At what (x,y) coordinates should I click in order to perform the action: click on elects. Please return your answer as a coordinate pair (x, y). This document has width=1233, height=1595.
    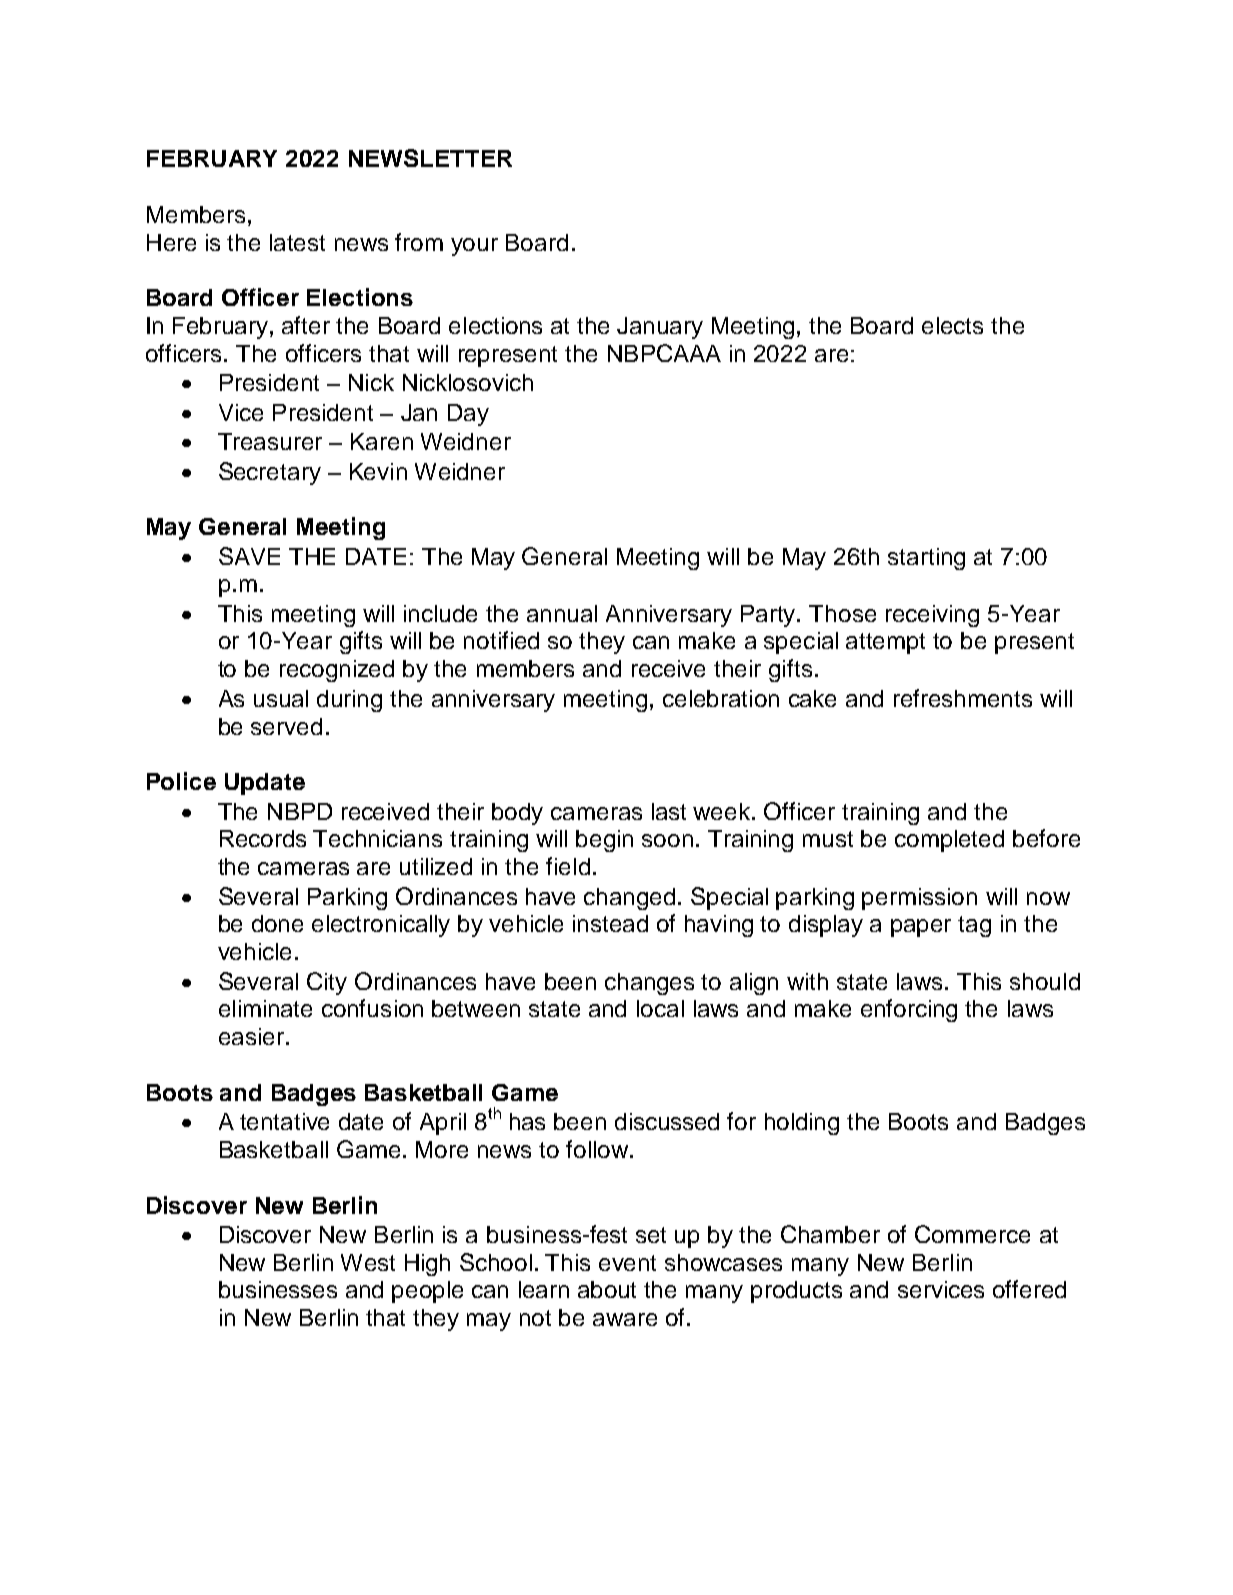
    Looking at the image, I should click on (952, 325).
